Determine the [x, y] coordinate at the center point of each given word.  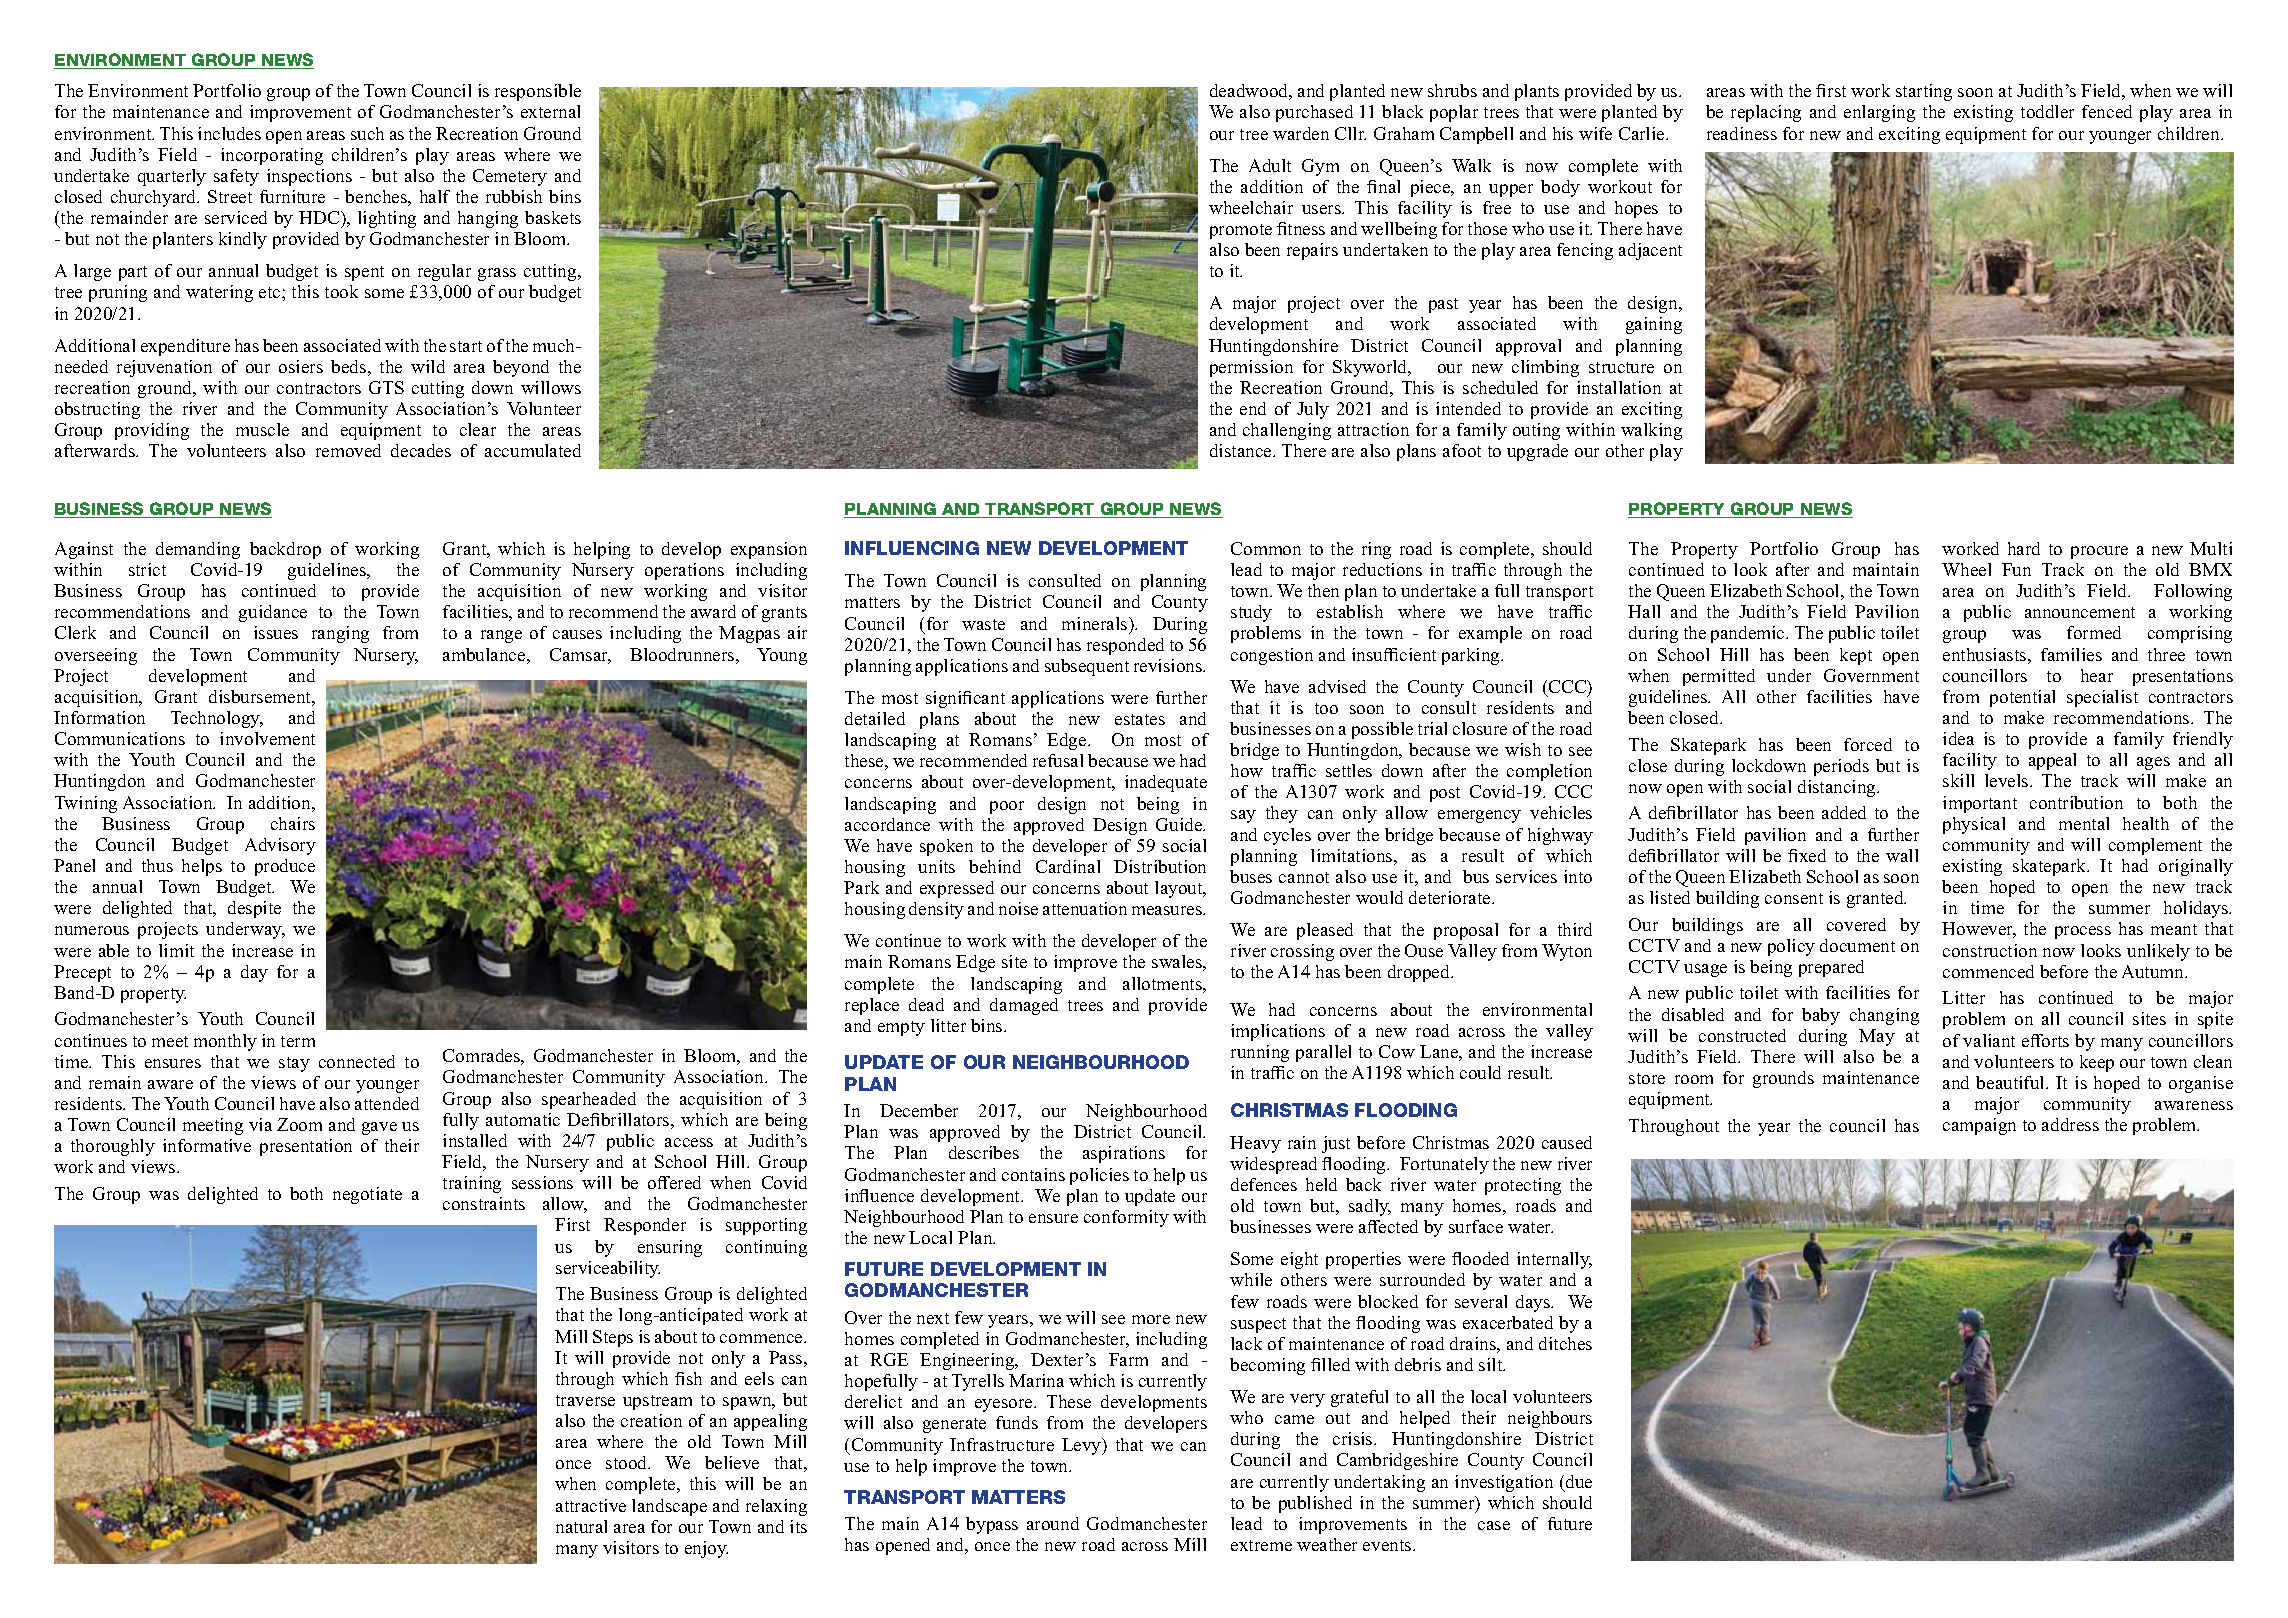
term [298, 1041]
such [367, 133]
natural [581, 1526]
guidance [273, 613]
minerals [1096, 623]
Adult [1270, 165]
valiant [1989, 1040]
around [1053, 1523]
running [1260, 1053]
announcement [2080, 612]
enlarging [1879, 113]
